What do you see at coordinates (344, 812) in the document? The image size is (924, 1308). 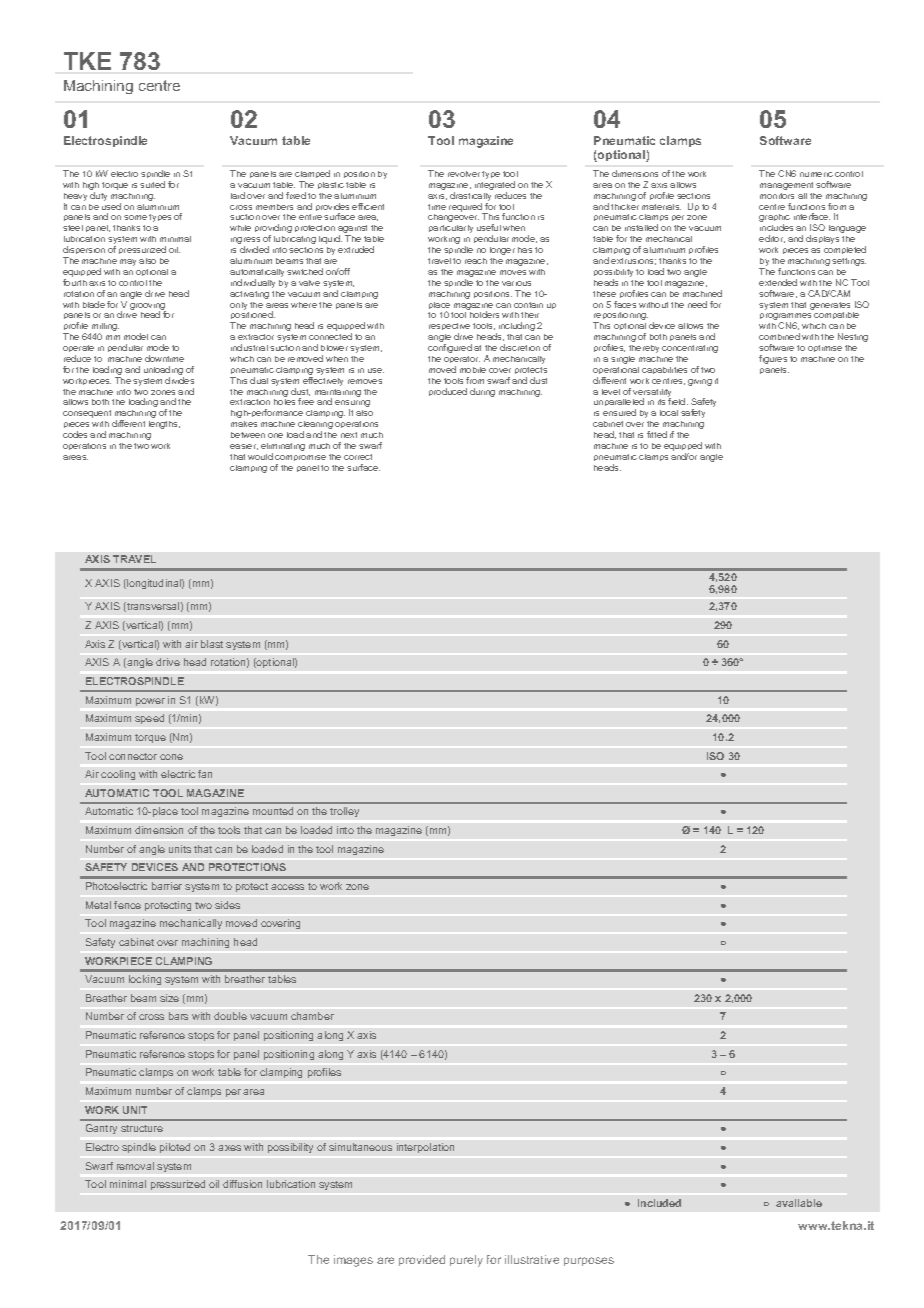 I see `trolley` at bounding box center [344, 812].
